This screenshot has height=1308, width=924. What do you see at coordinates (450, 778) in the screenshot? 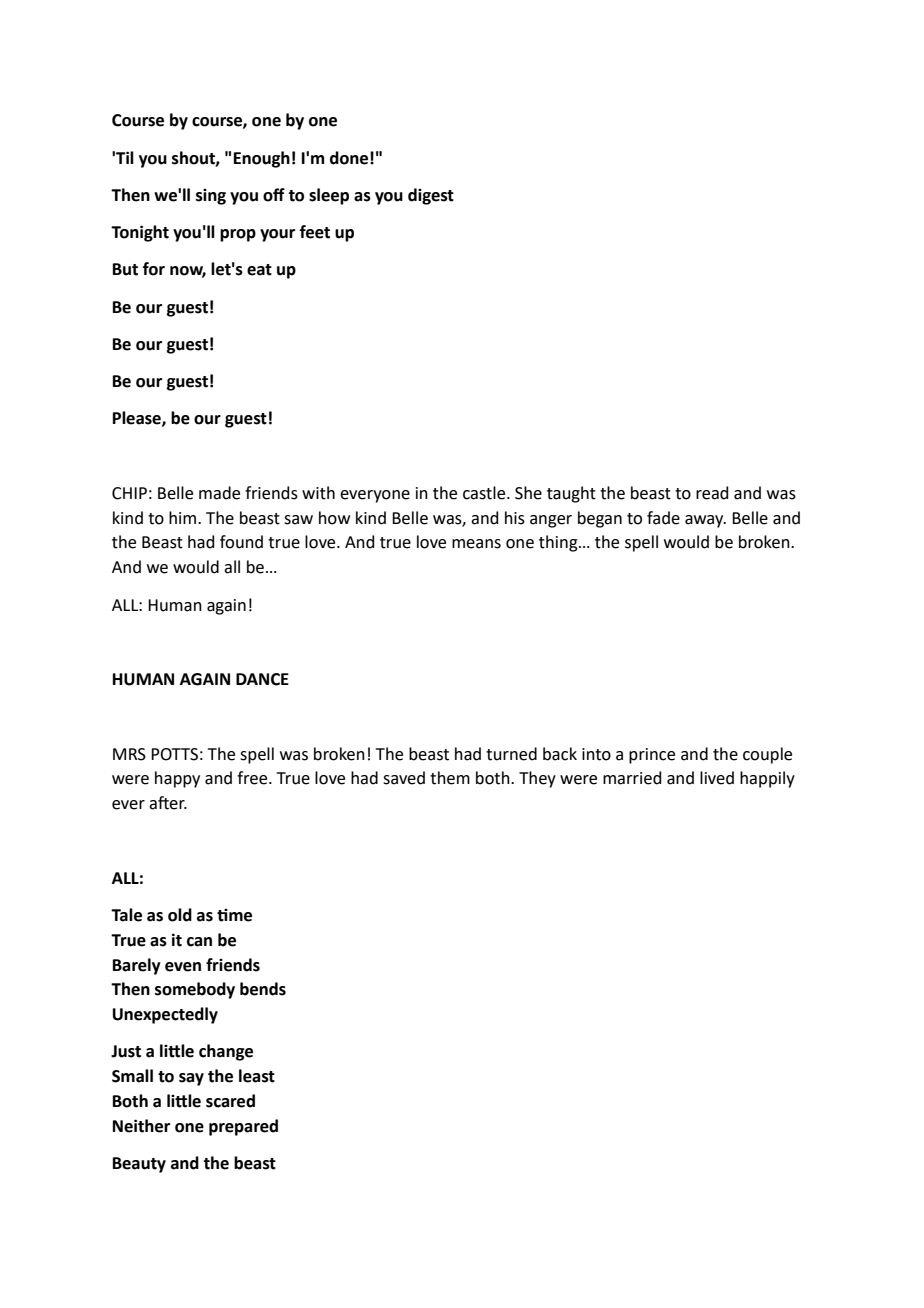
I see `them` at bounding box center [450, 778].
